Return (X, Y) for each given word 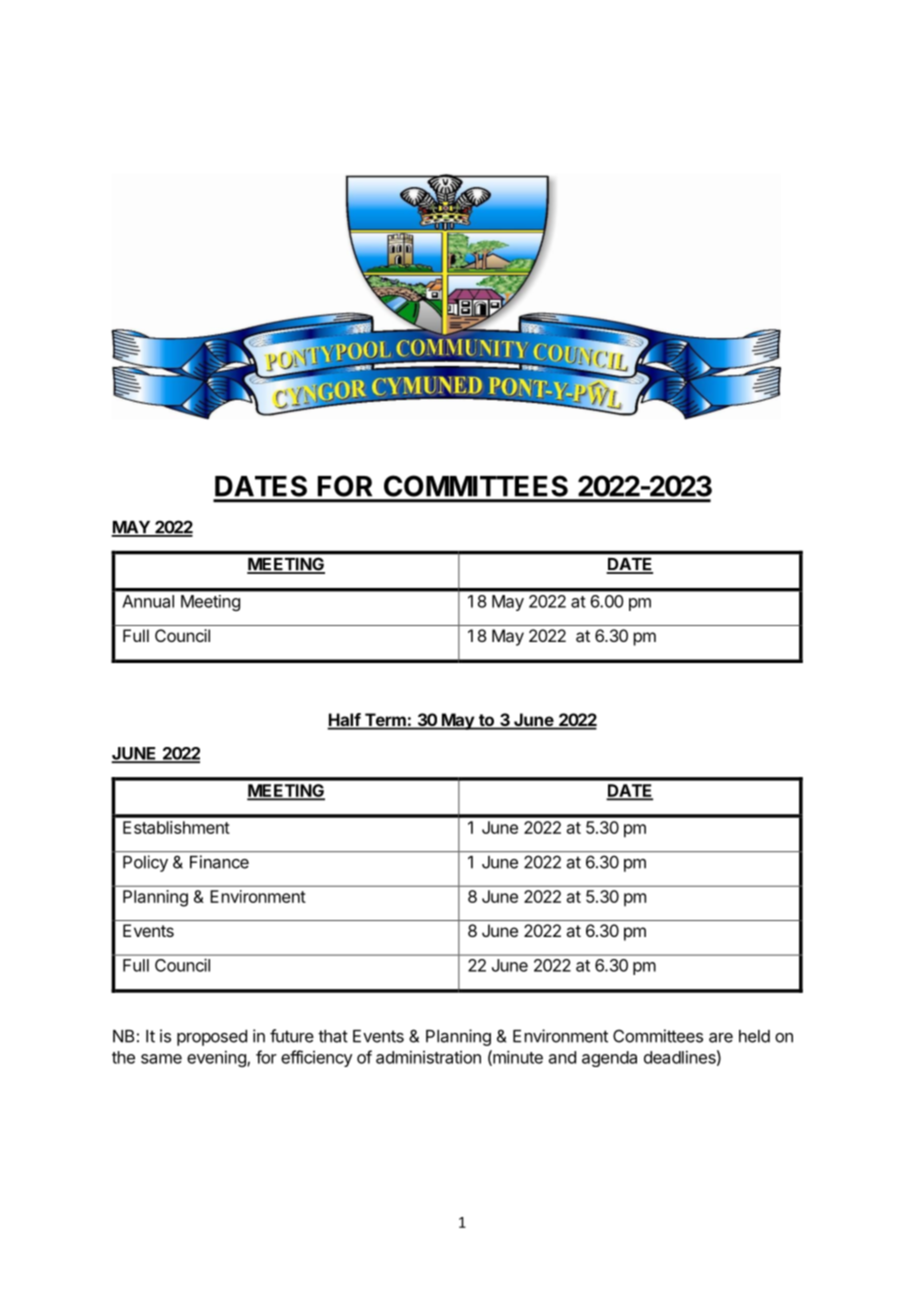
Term (385, 721)
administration (428, 1057)
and (562, 1057)
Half (344, 721)
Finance (219, 862)
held (754, 1036)
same (161, 1059)
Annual (148, 601)
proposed (212, 1038)
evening (217, 1059)
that (333, 1036)
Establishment (176, 827)
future (292, 1036)
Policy (145, 863)
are (721, 1038)
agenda (609, 1059)
